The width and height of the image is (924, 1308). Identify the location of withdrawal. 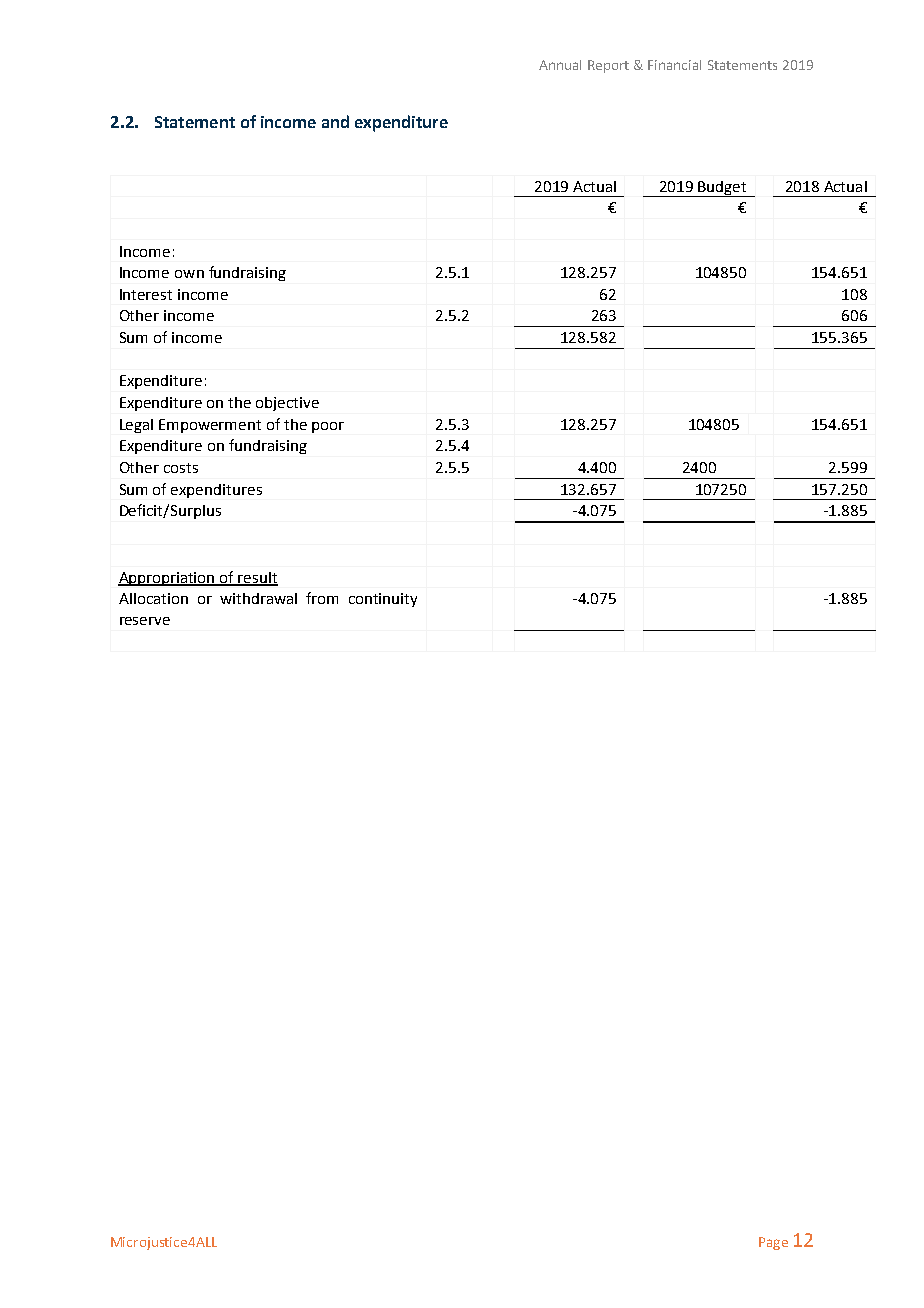
(258, 598).
